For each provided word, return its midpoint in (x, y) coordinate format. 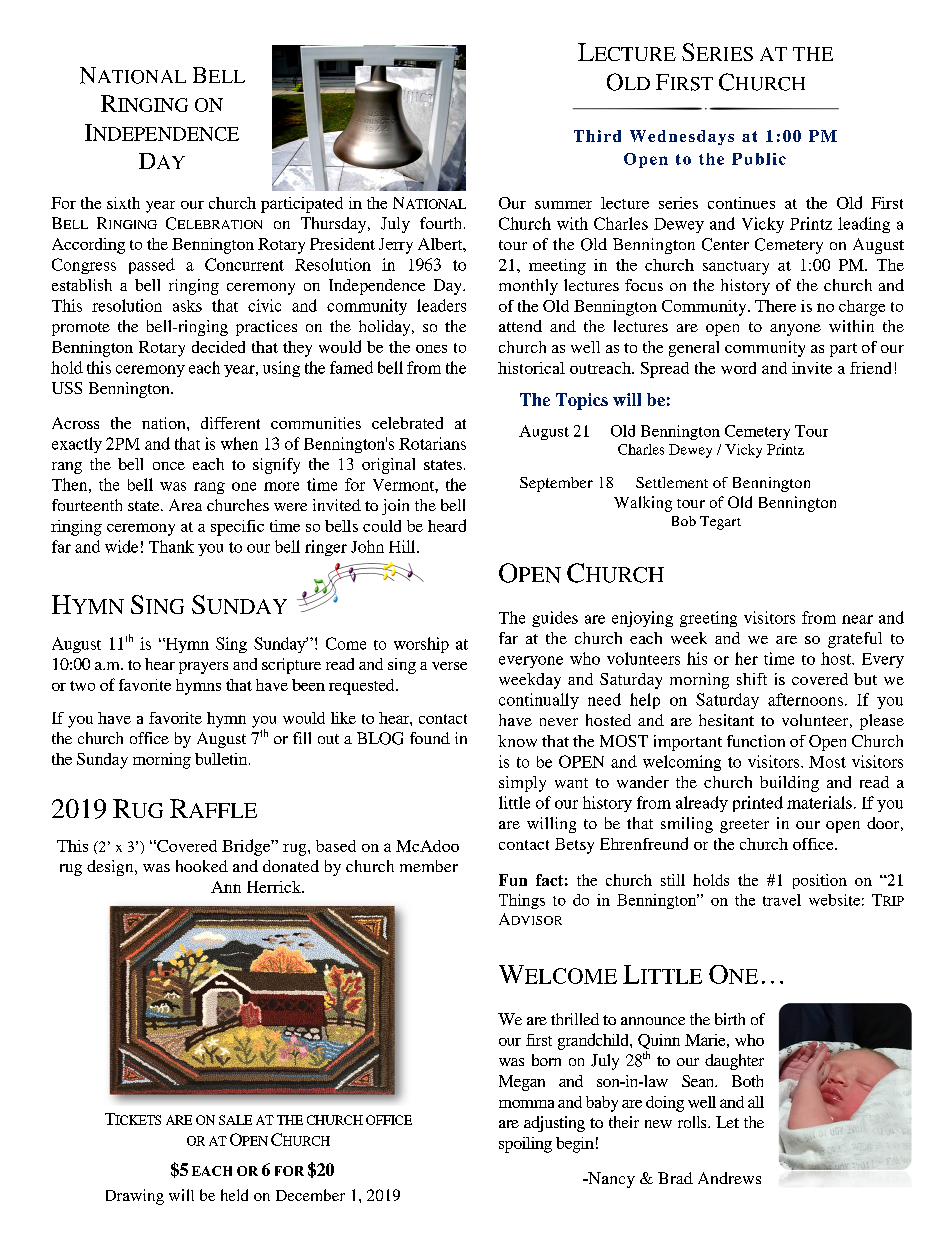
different (230, 423)
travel (782, 900)
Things (522, 901)
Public (759, 159)
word (738, 368)
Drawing (135, 1197)
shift (752, 679)
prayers (203, 668)
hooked (202, 866)
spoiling (525, 1145)
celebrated (407, 423)
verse (449, 666)
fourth (442, 223)
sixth (123, 203)
